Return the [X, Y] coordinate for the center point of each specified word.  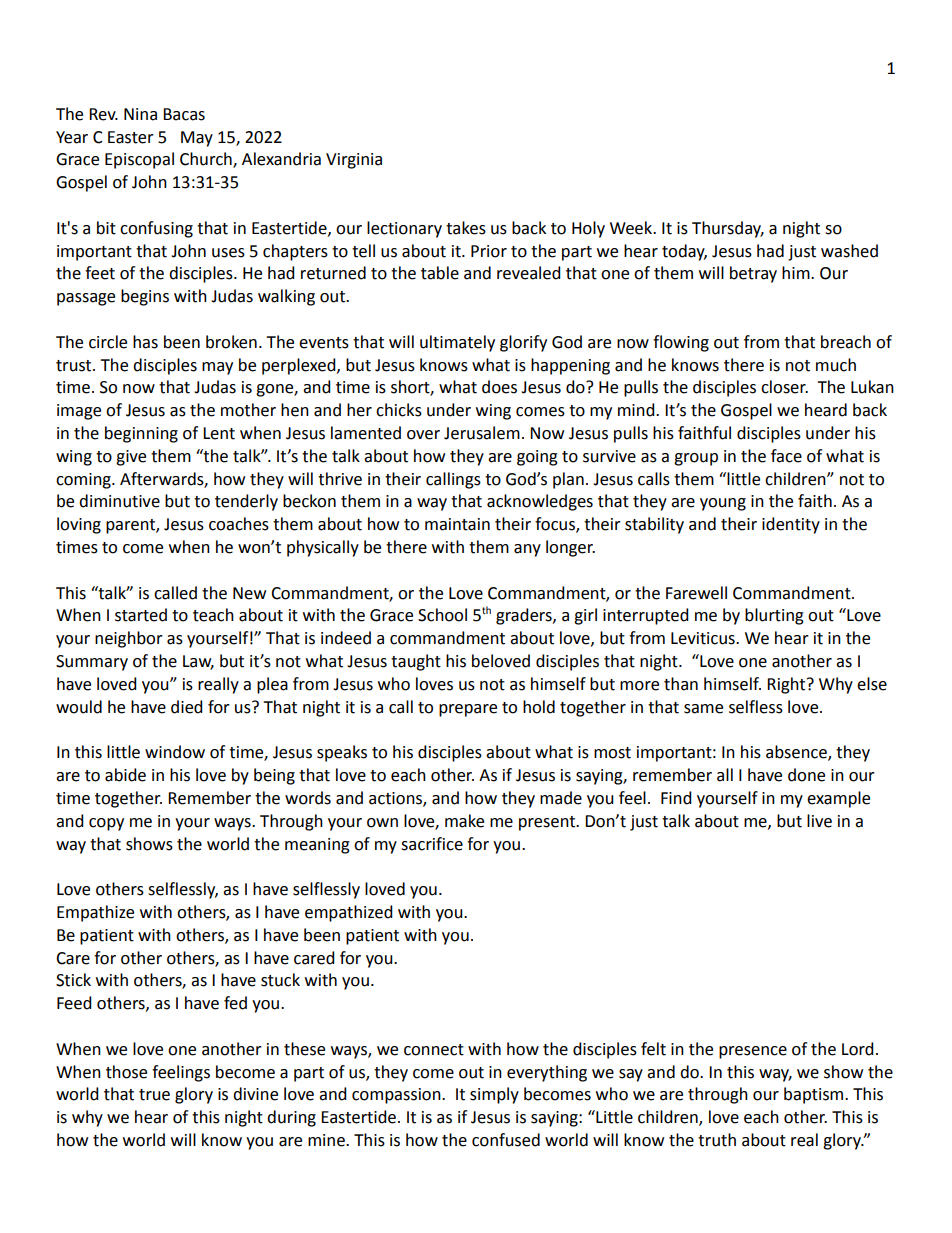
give [131, 458]
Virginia [354, 161]
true [154, 1095]
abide [125, 775]
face [786, 456]
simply [494, 1095]
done [806, 775]
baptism [815, 1095]
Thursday [728, 229]
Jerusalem [482, 433]
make [464, 821]
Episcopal [139, 160]
